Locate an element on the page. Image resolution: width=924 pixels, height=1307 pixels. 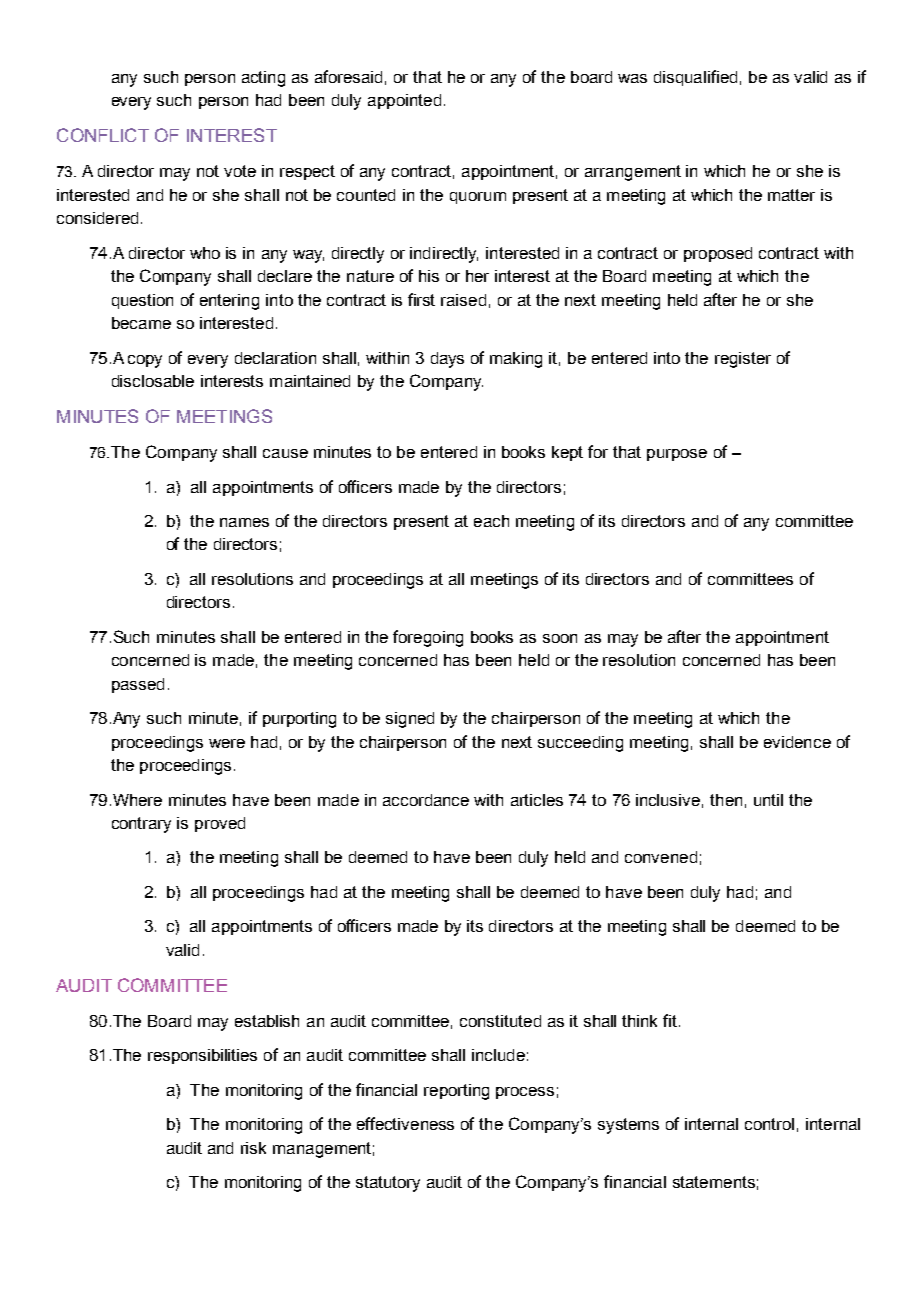
risk is located at coordinates (253, 1148).
